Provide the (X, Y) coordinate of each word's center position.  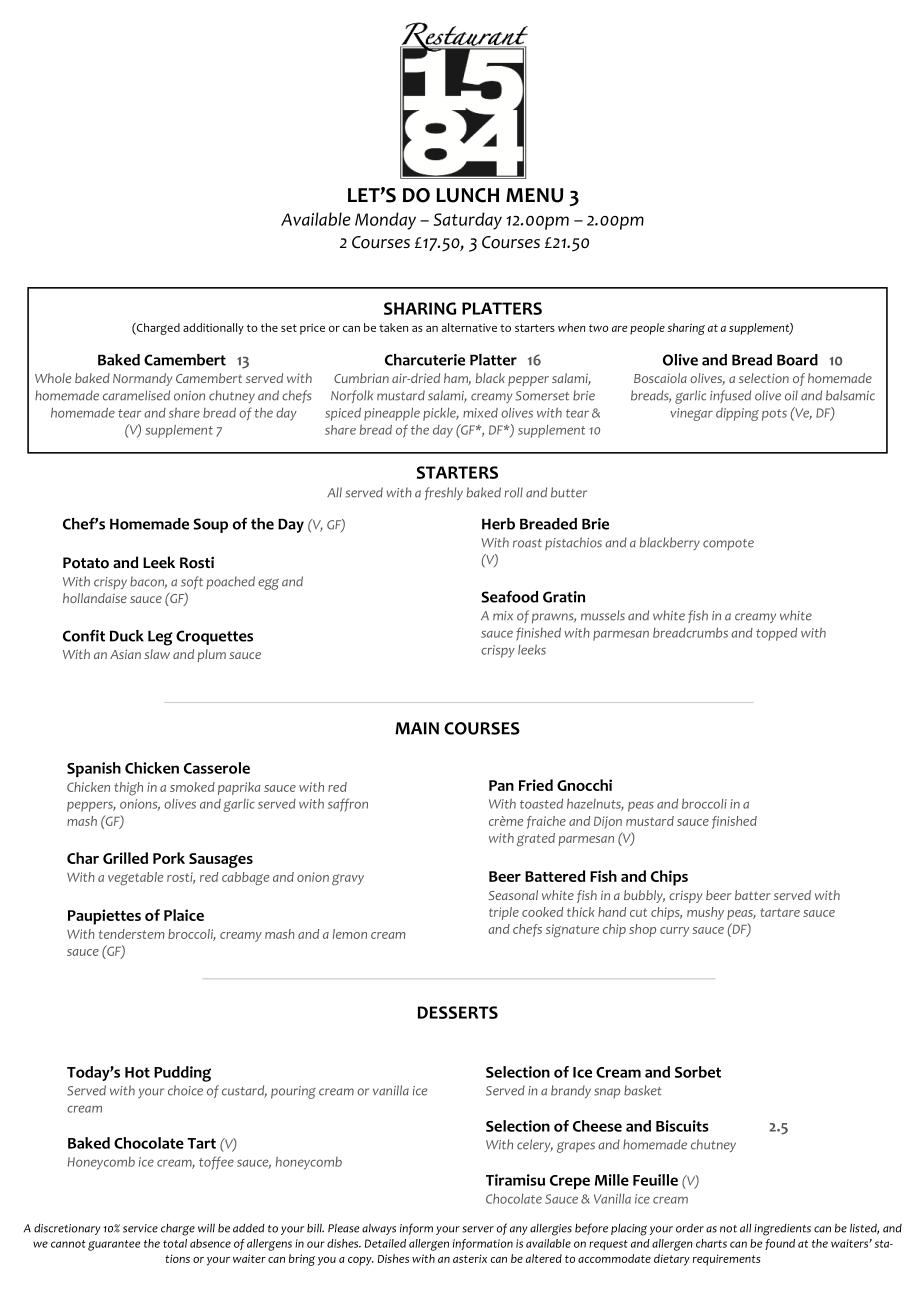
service (140, 1228)
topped (776, 634)
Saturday (468, 221)
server (478, 1229)
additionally (213, 329)
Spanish (94, 769)
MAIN (417, 728)
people (647, 329)
